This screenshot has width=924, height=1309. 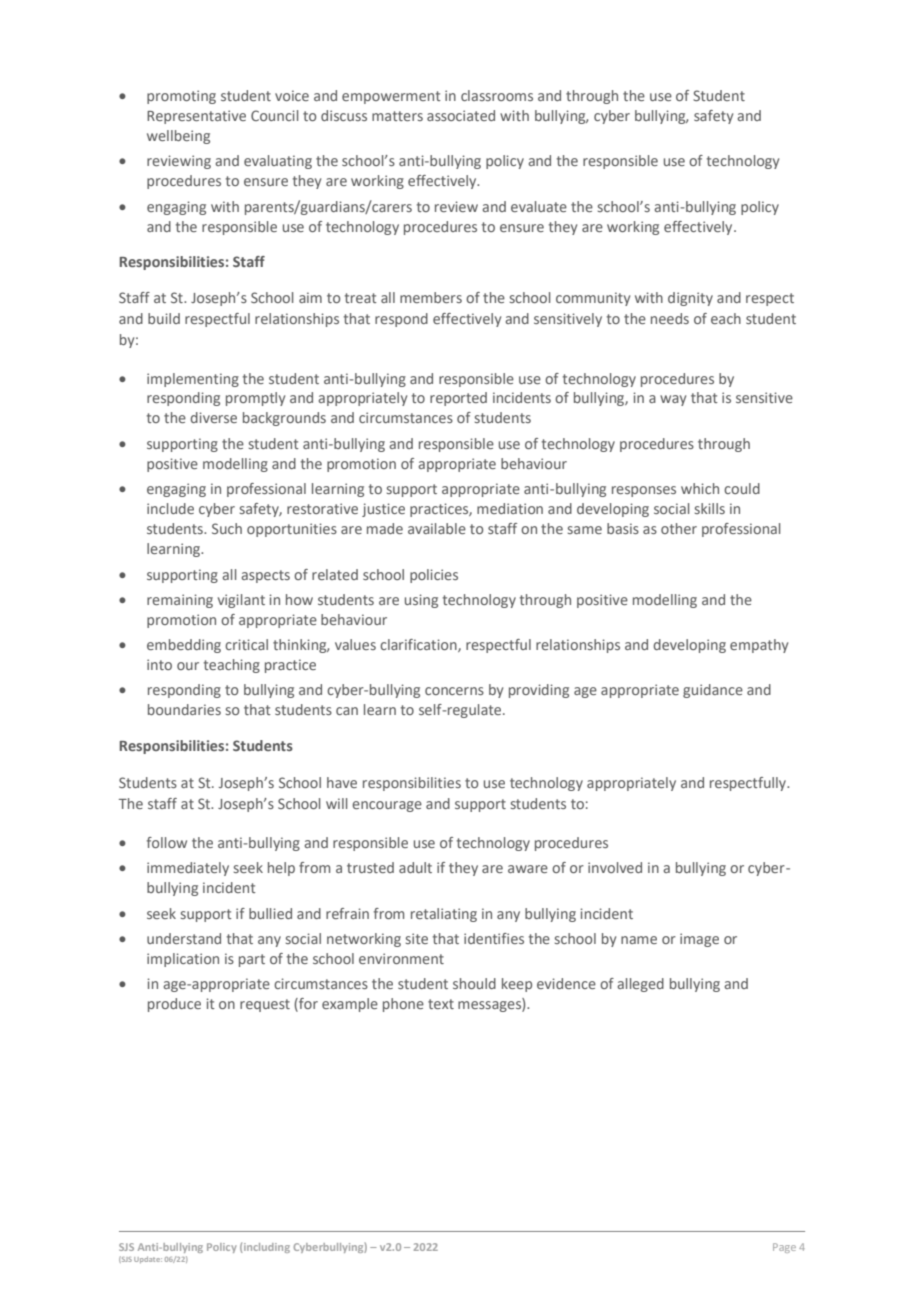 I want to click on which, so click(x=700, y=488).
